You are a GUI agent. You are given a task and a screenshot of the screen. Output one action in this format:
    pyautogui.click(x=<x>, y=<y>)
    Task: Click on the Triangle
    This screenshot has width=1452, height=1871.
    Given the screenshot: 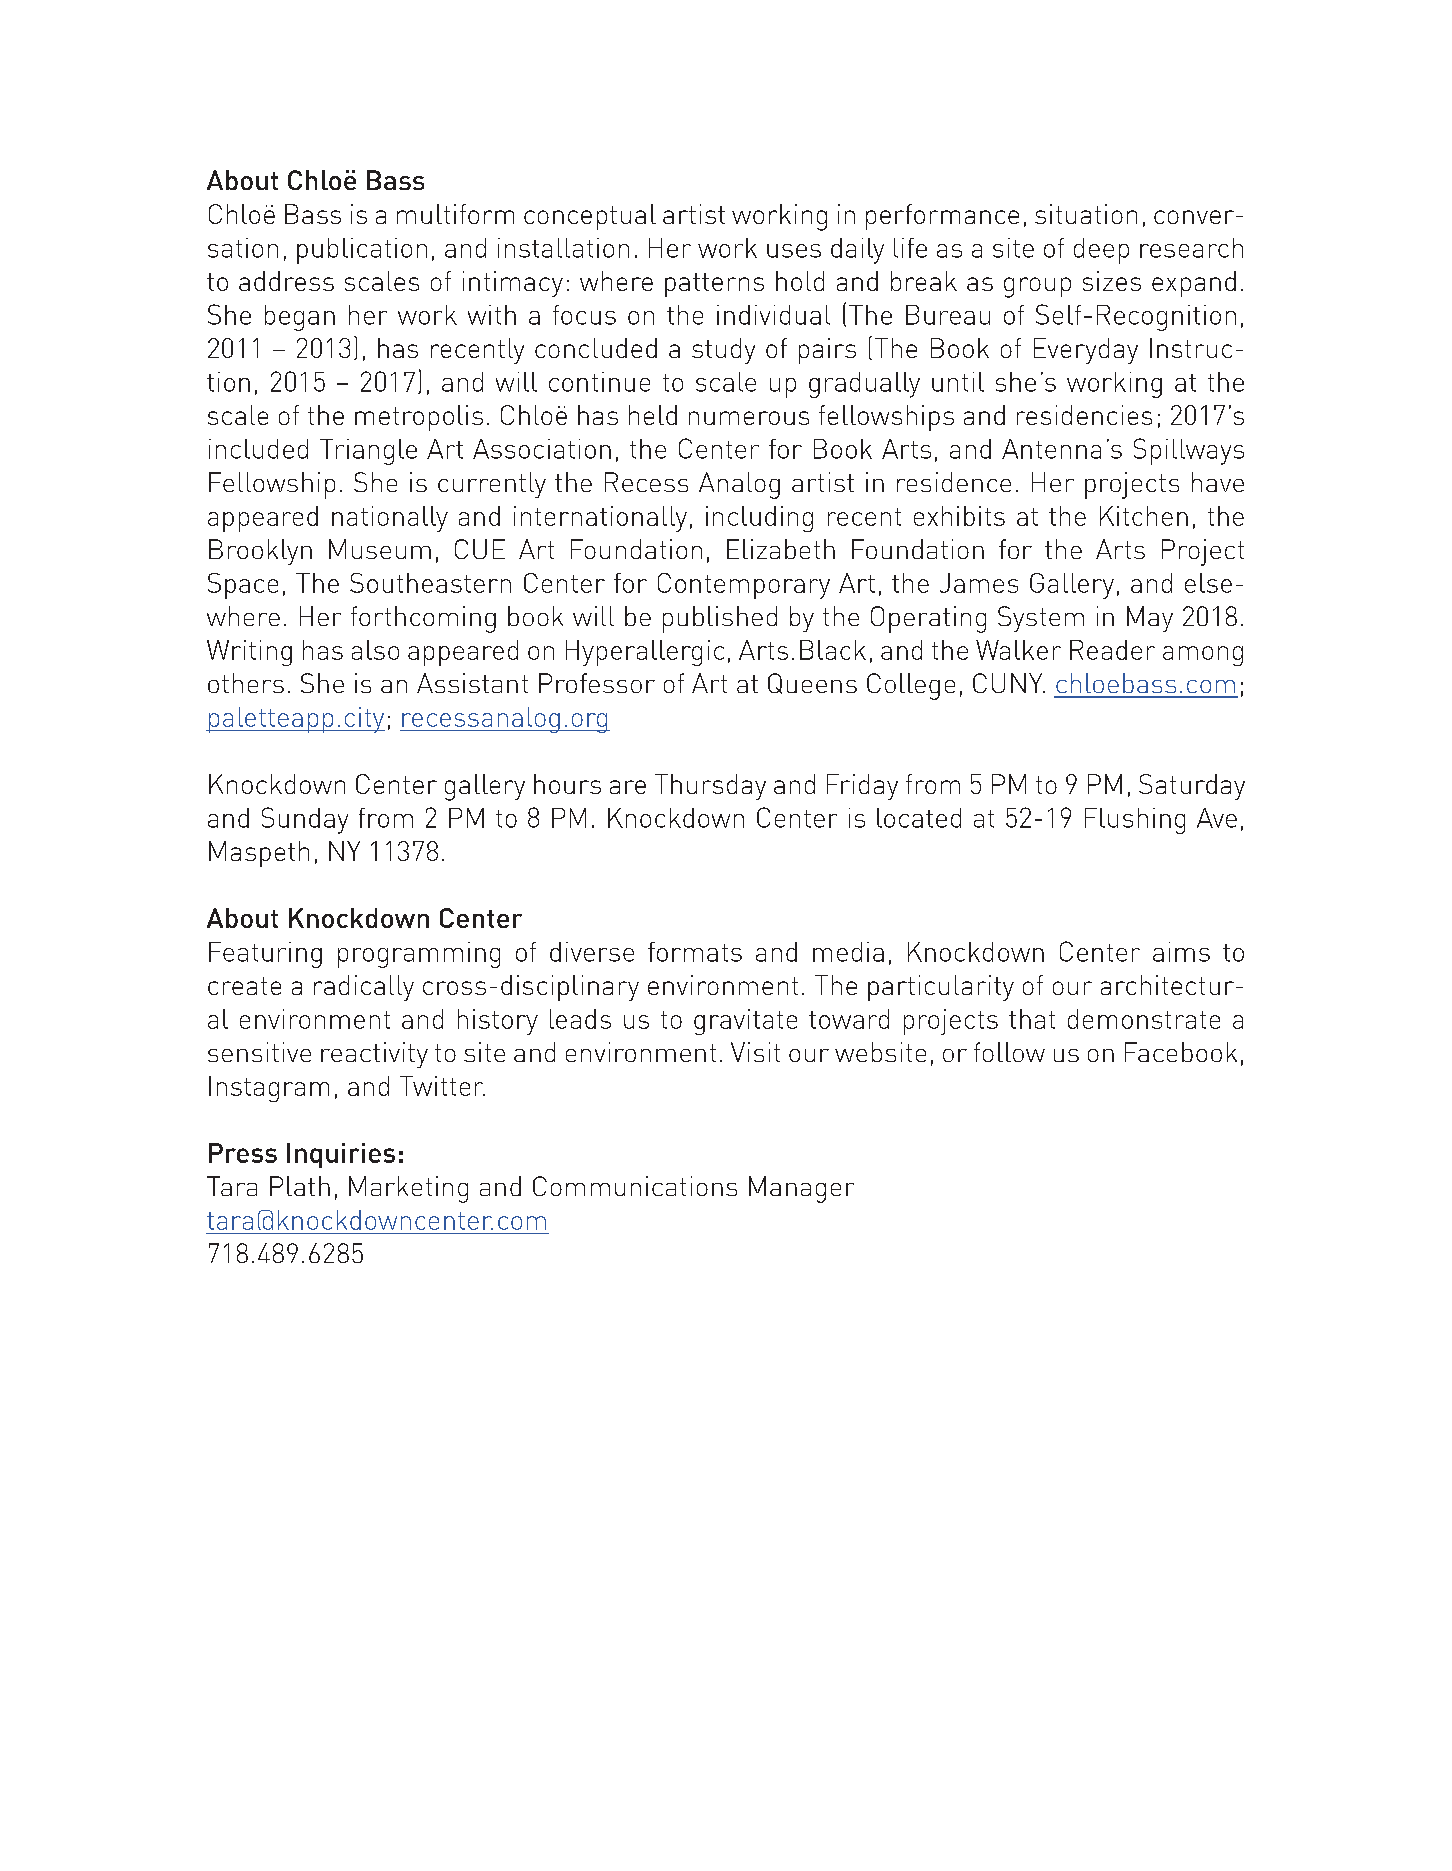 What is the action you would take?
    pyautogui.click(x=368, y=452)
